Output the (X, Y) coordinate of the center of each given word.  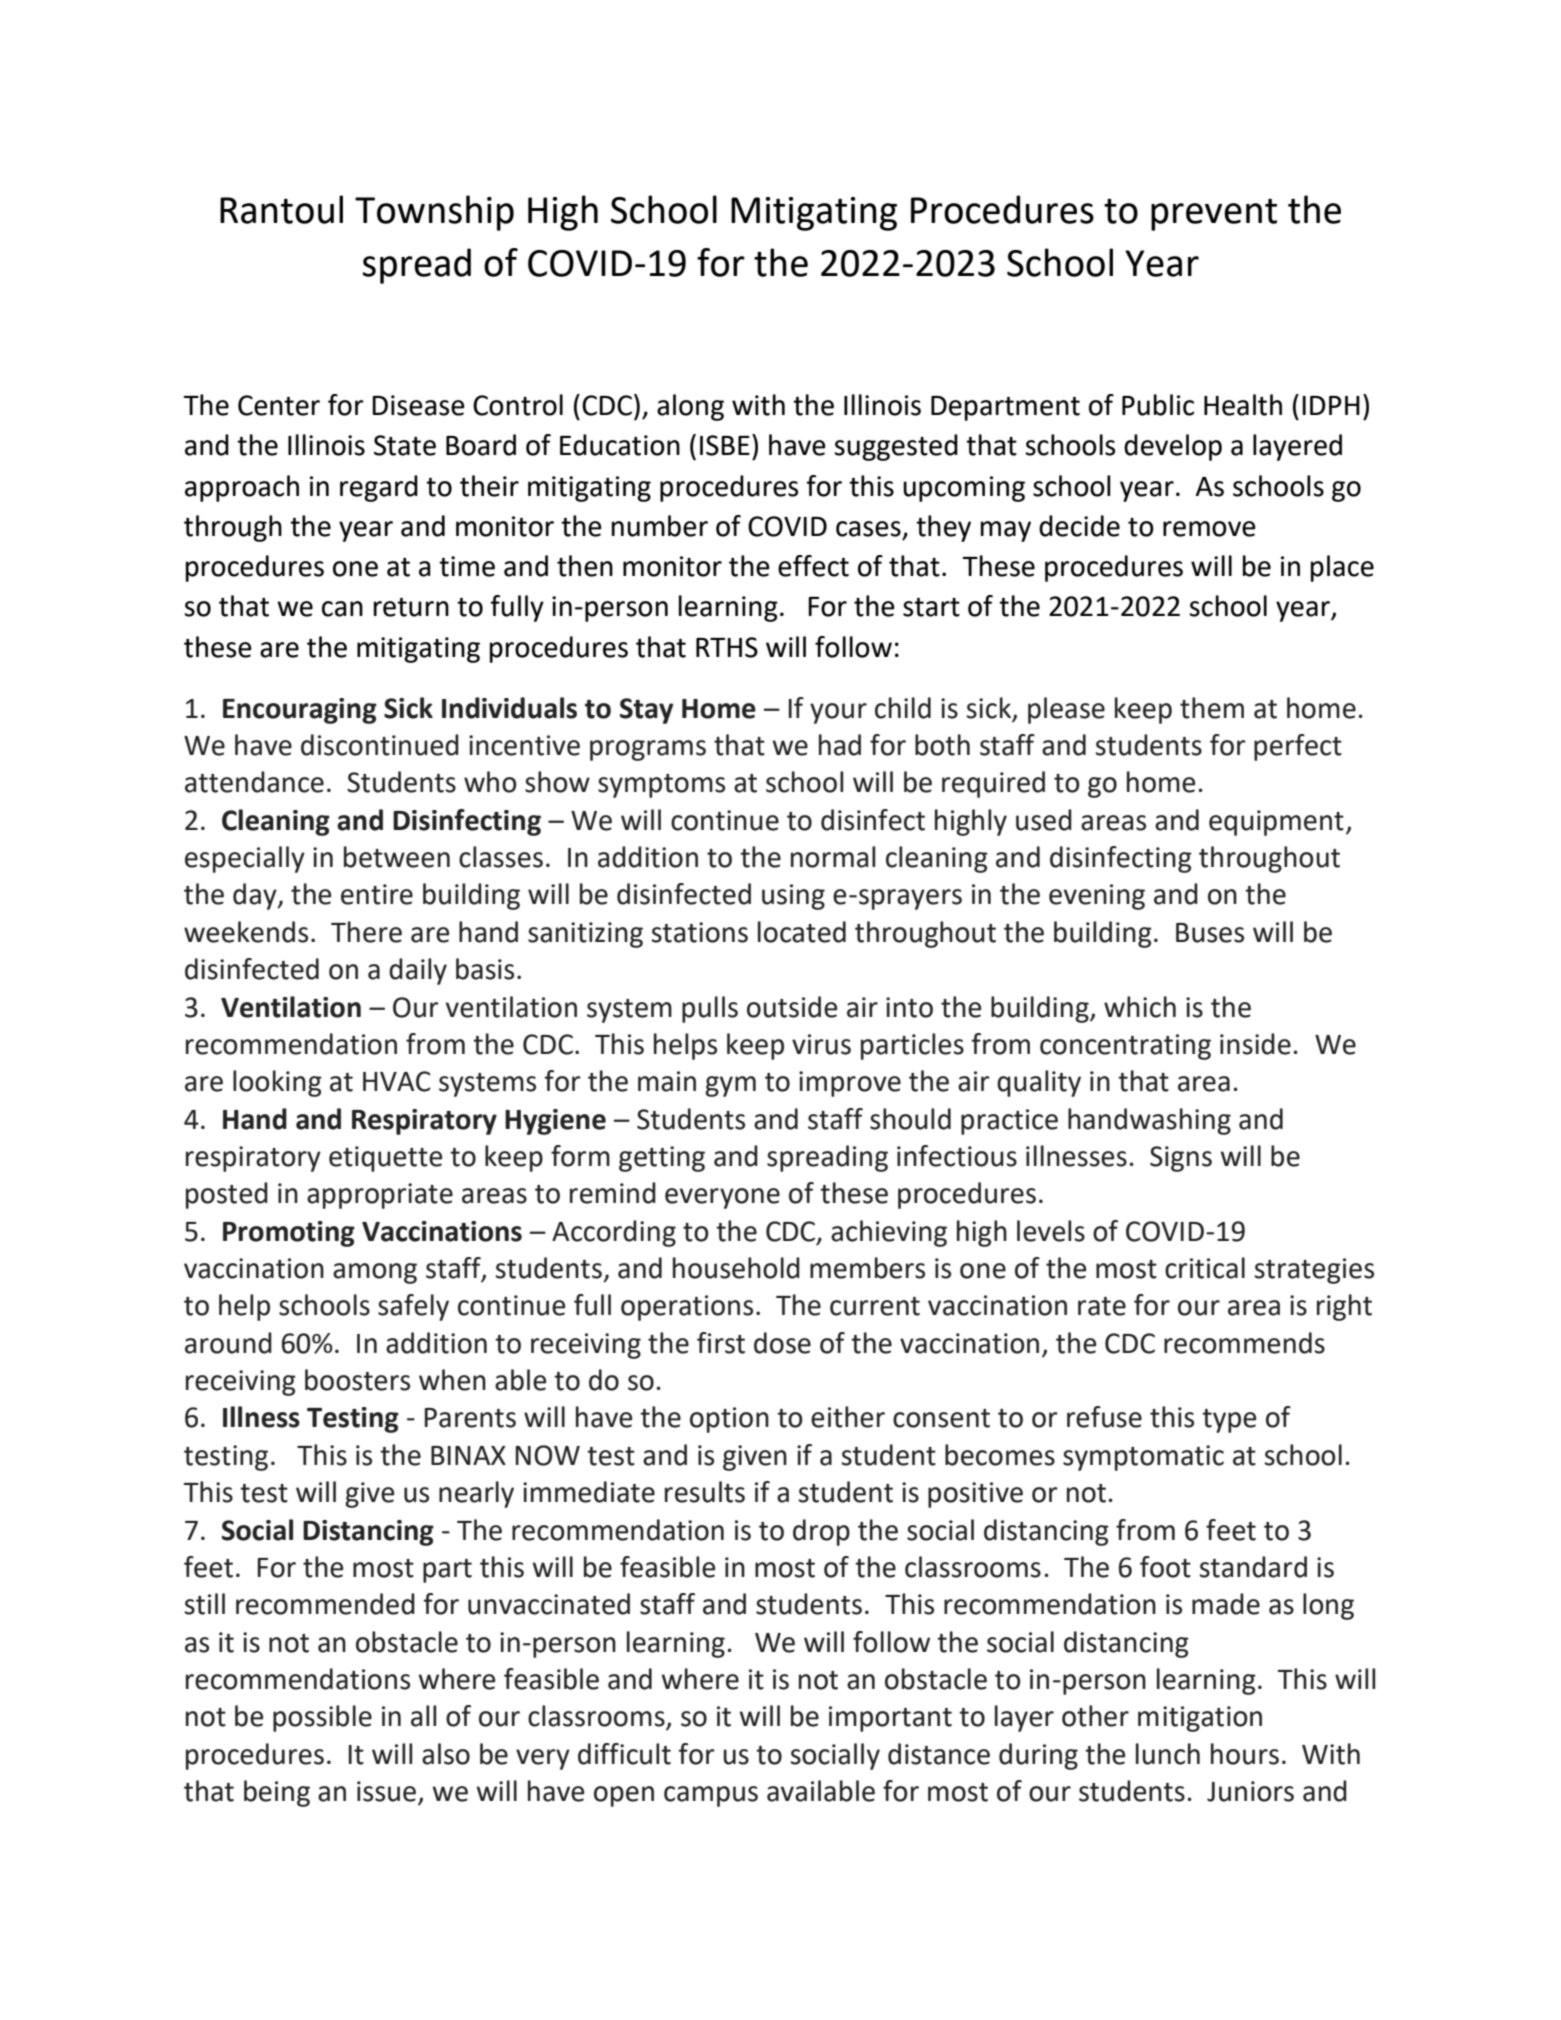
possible (322, 1718)
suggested (896, 447)
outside (792, 1007)
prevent (1214, 215)
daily (418, 971)
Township (434, 213)
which (1140, 1007)
